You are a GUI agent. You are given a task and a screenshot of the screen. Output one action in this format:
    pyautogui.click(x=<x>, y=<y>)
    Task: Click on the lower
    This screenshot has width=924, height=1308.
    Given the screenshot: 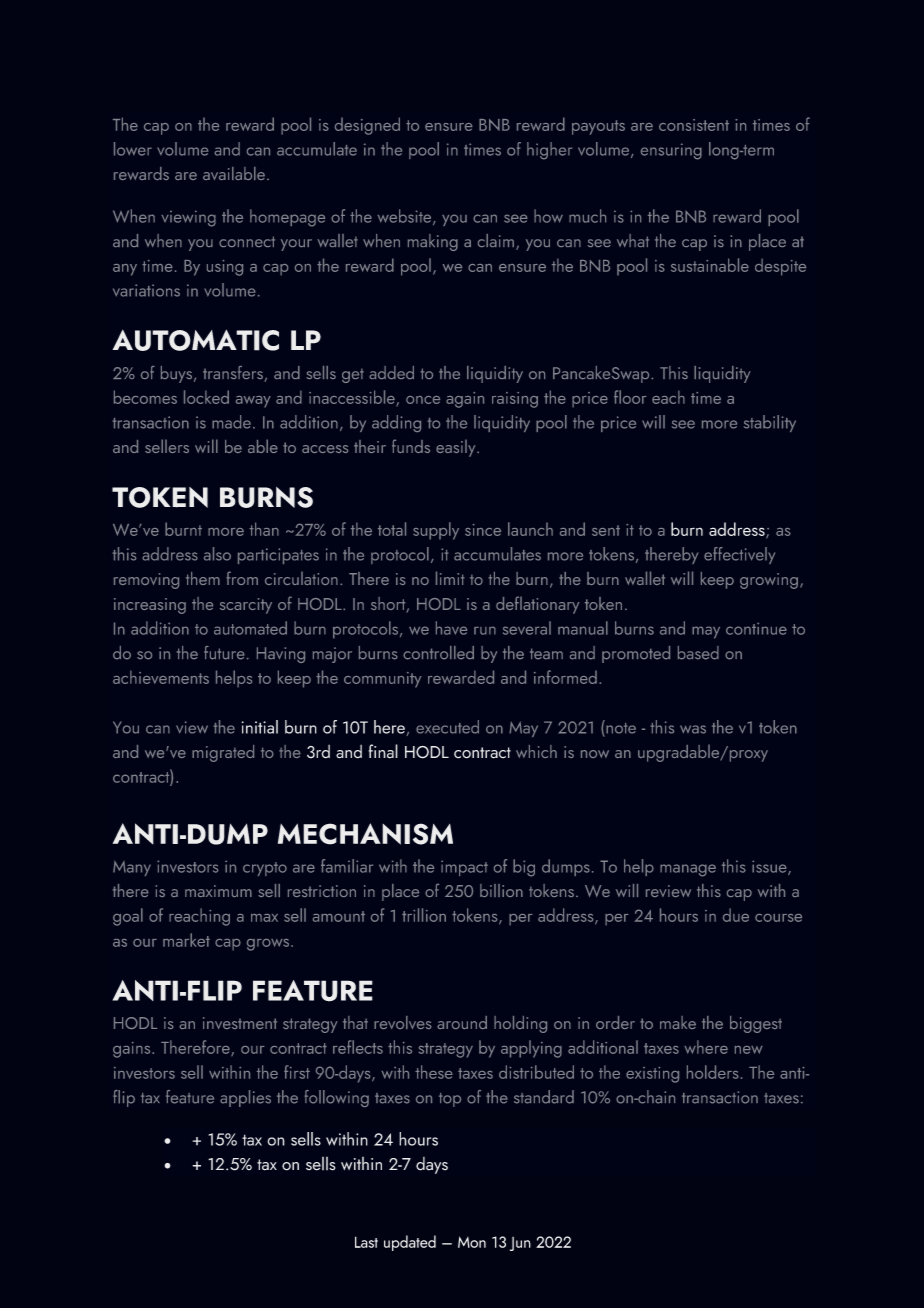 What is the action you would take?
    pyautogui.click(x=133, y=149)
